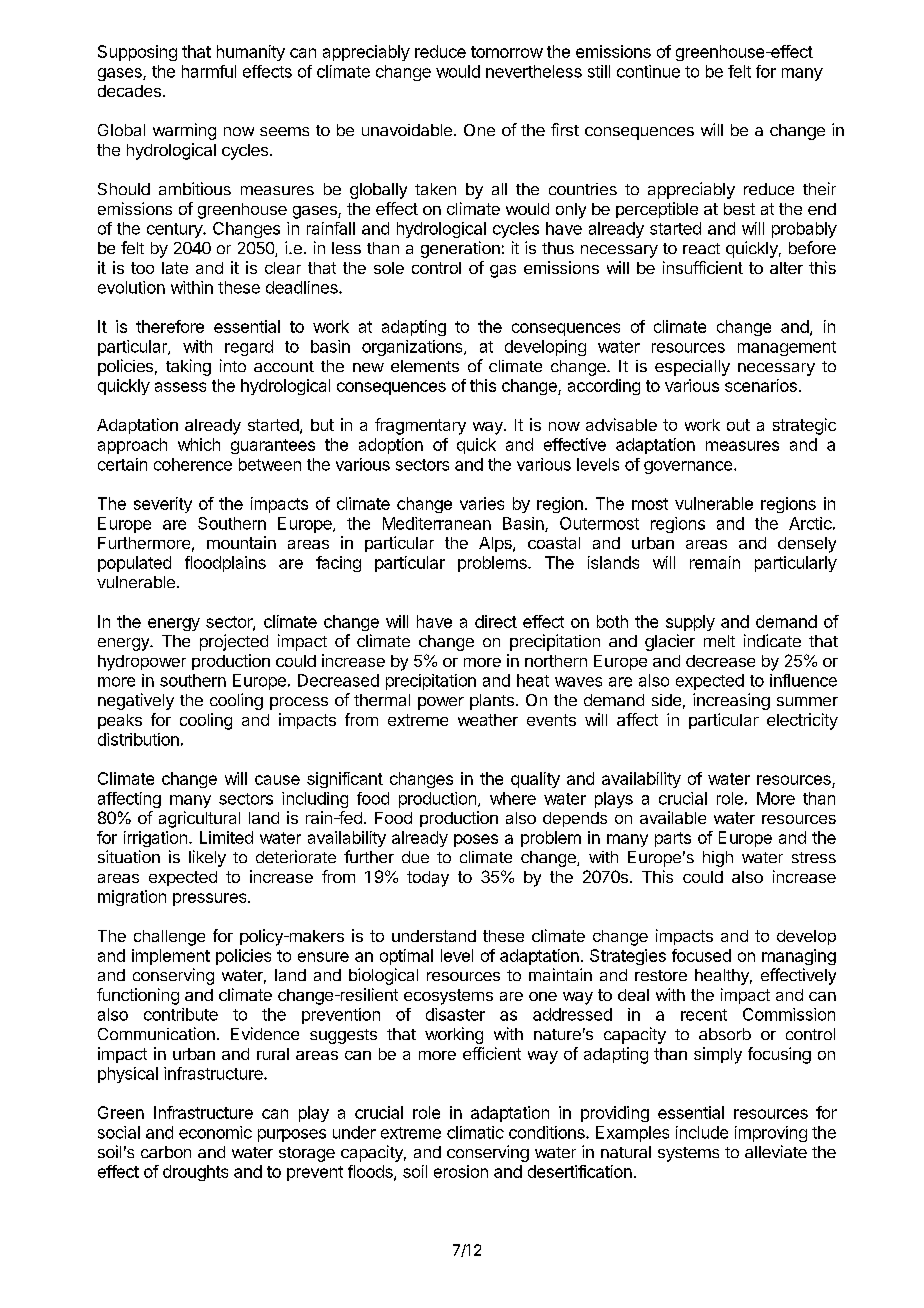 The height and width of the image is (1308, 924). Describe the element at coordinates (648, 71) in the image. I see `continue` at that location.
